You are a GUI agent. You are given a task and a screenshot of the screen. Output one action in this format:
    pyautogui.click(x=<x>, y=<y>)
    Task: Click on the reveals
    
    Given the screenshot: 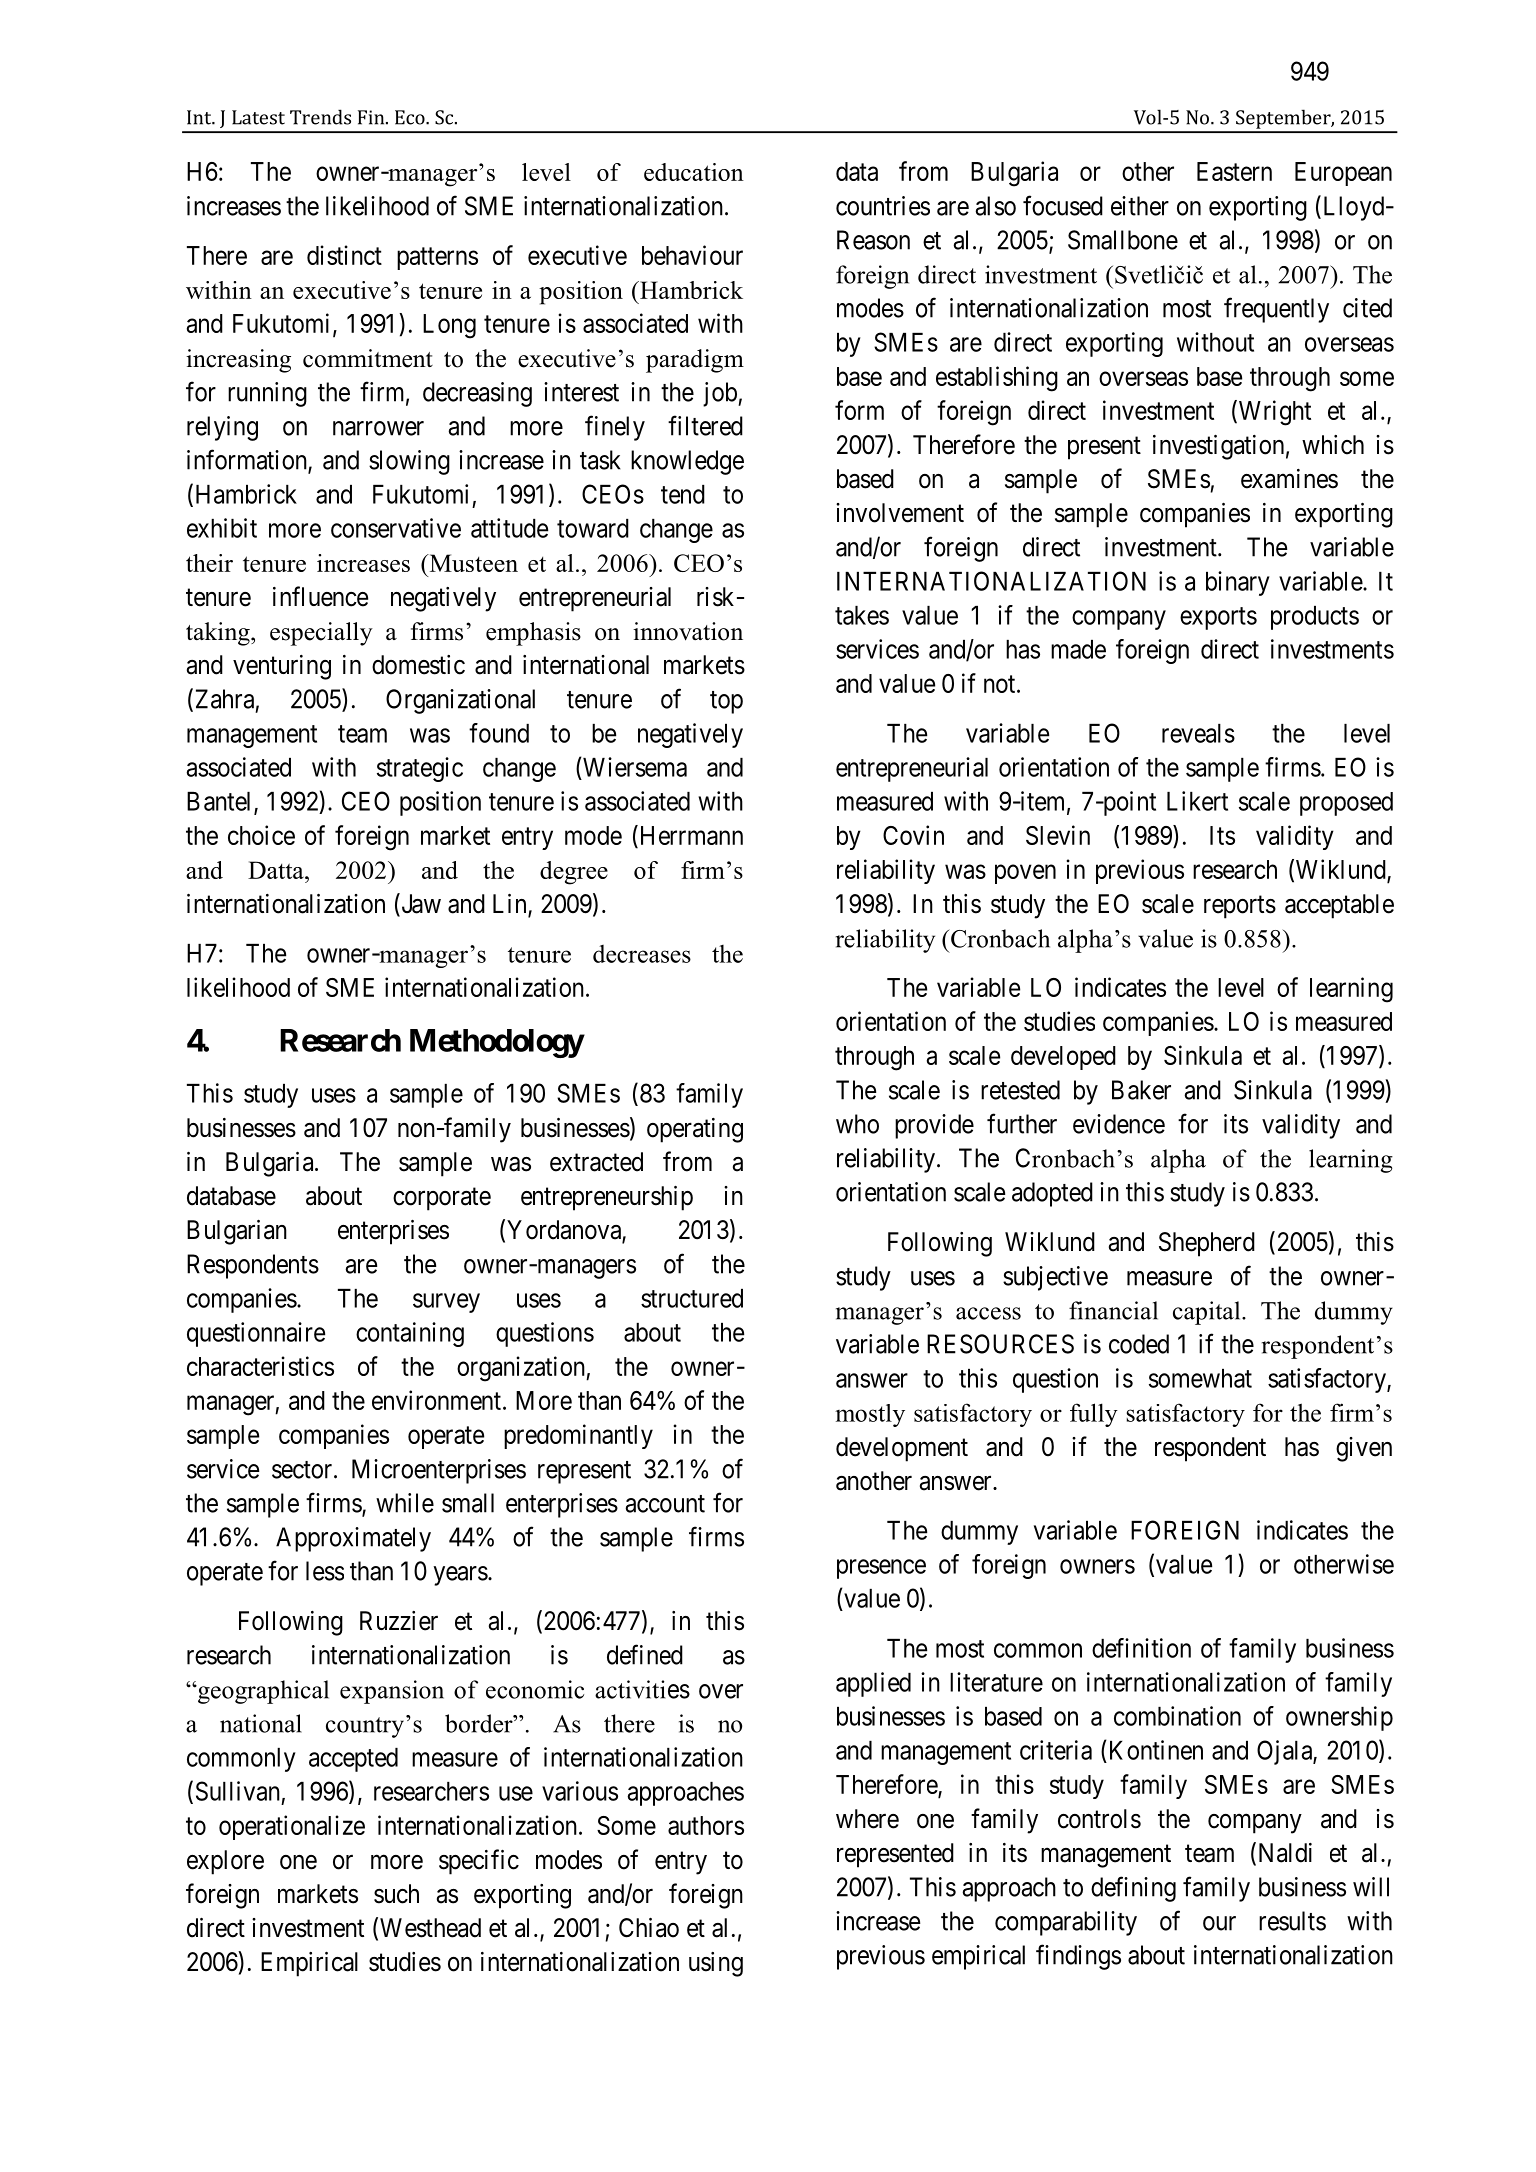 What is the action you would take?
    pyautogui.click(x=1198, y=733)
